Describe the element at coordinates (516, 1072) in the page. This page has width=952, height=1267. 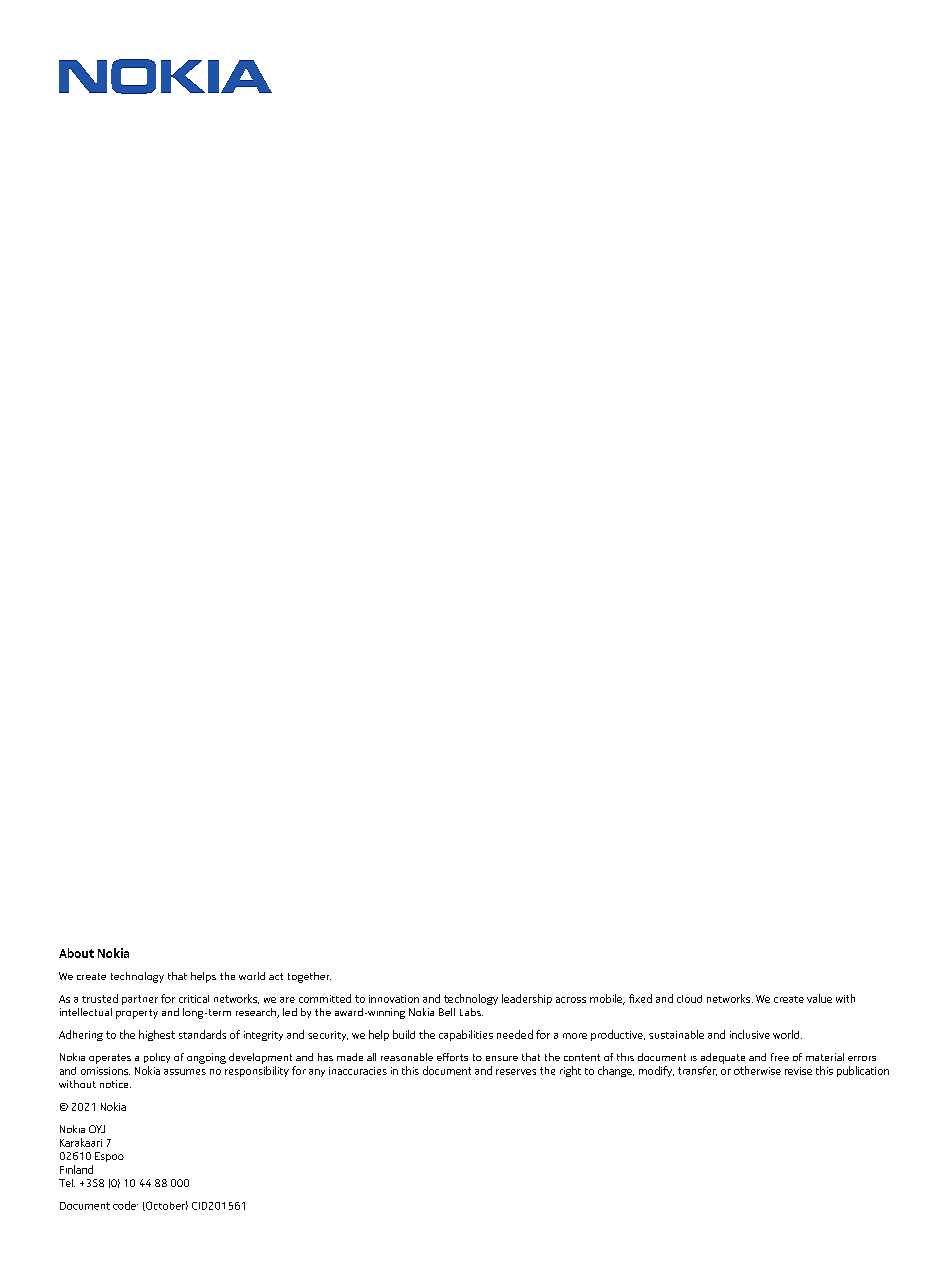
I see `reserves` at that location.
